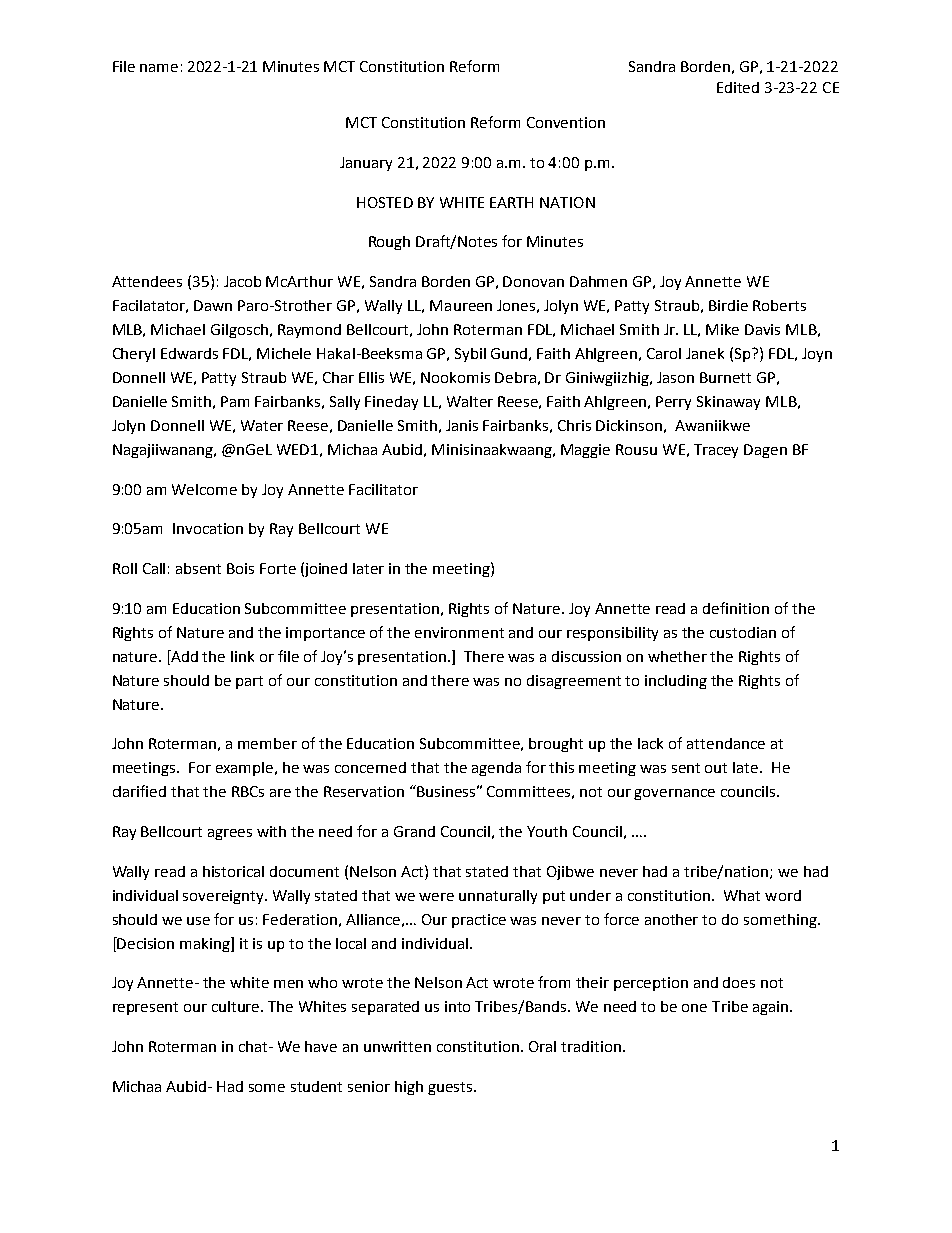 The image size is (952, 1233). What do you see at coordinates (770, 1008) in the page?
I see `again` at bounding box center [770, 1008].
